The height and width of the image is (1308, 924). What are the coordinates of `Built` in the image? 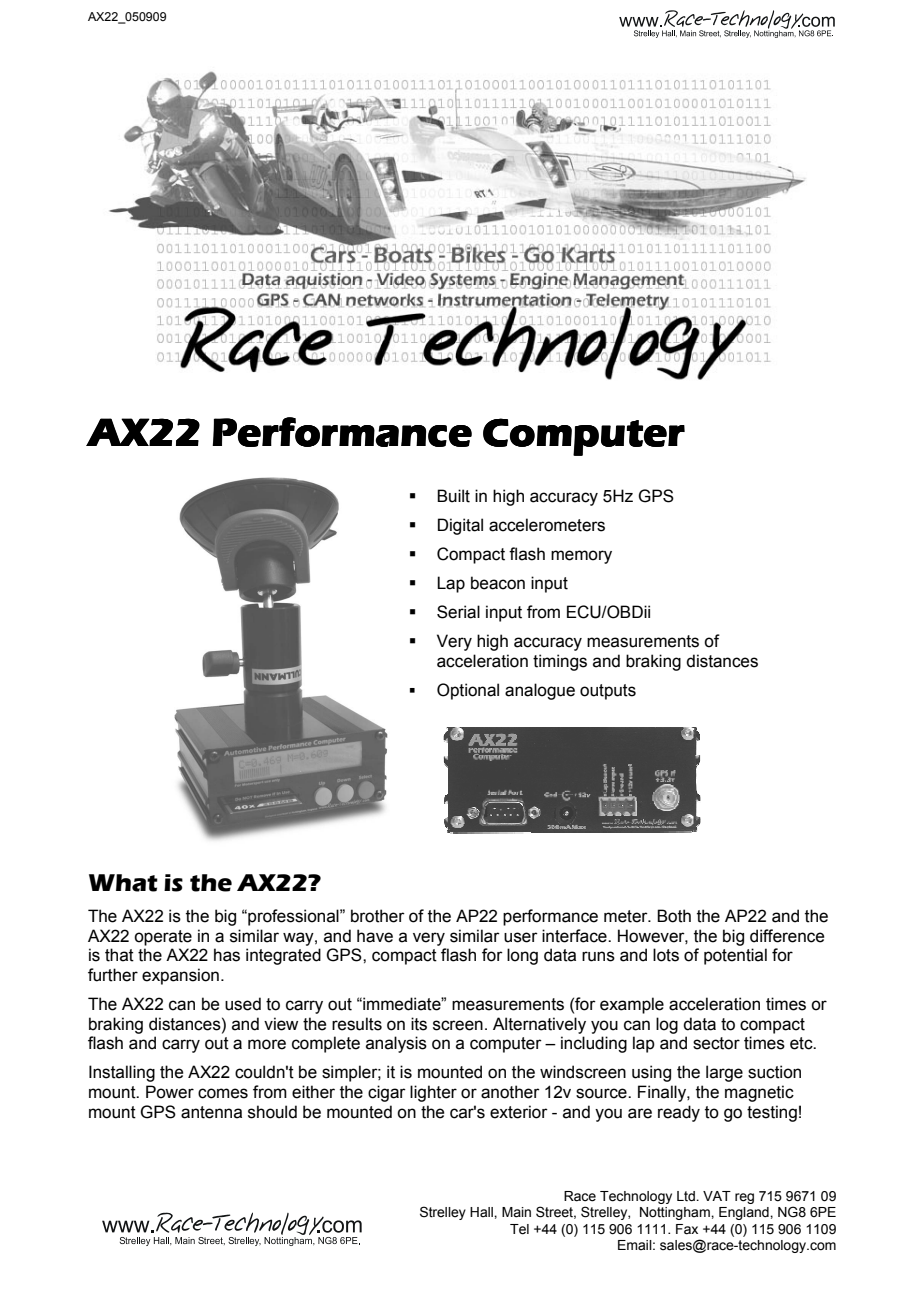 It's located at (453, 496).
